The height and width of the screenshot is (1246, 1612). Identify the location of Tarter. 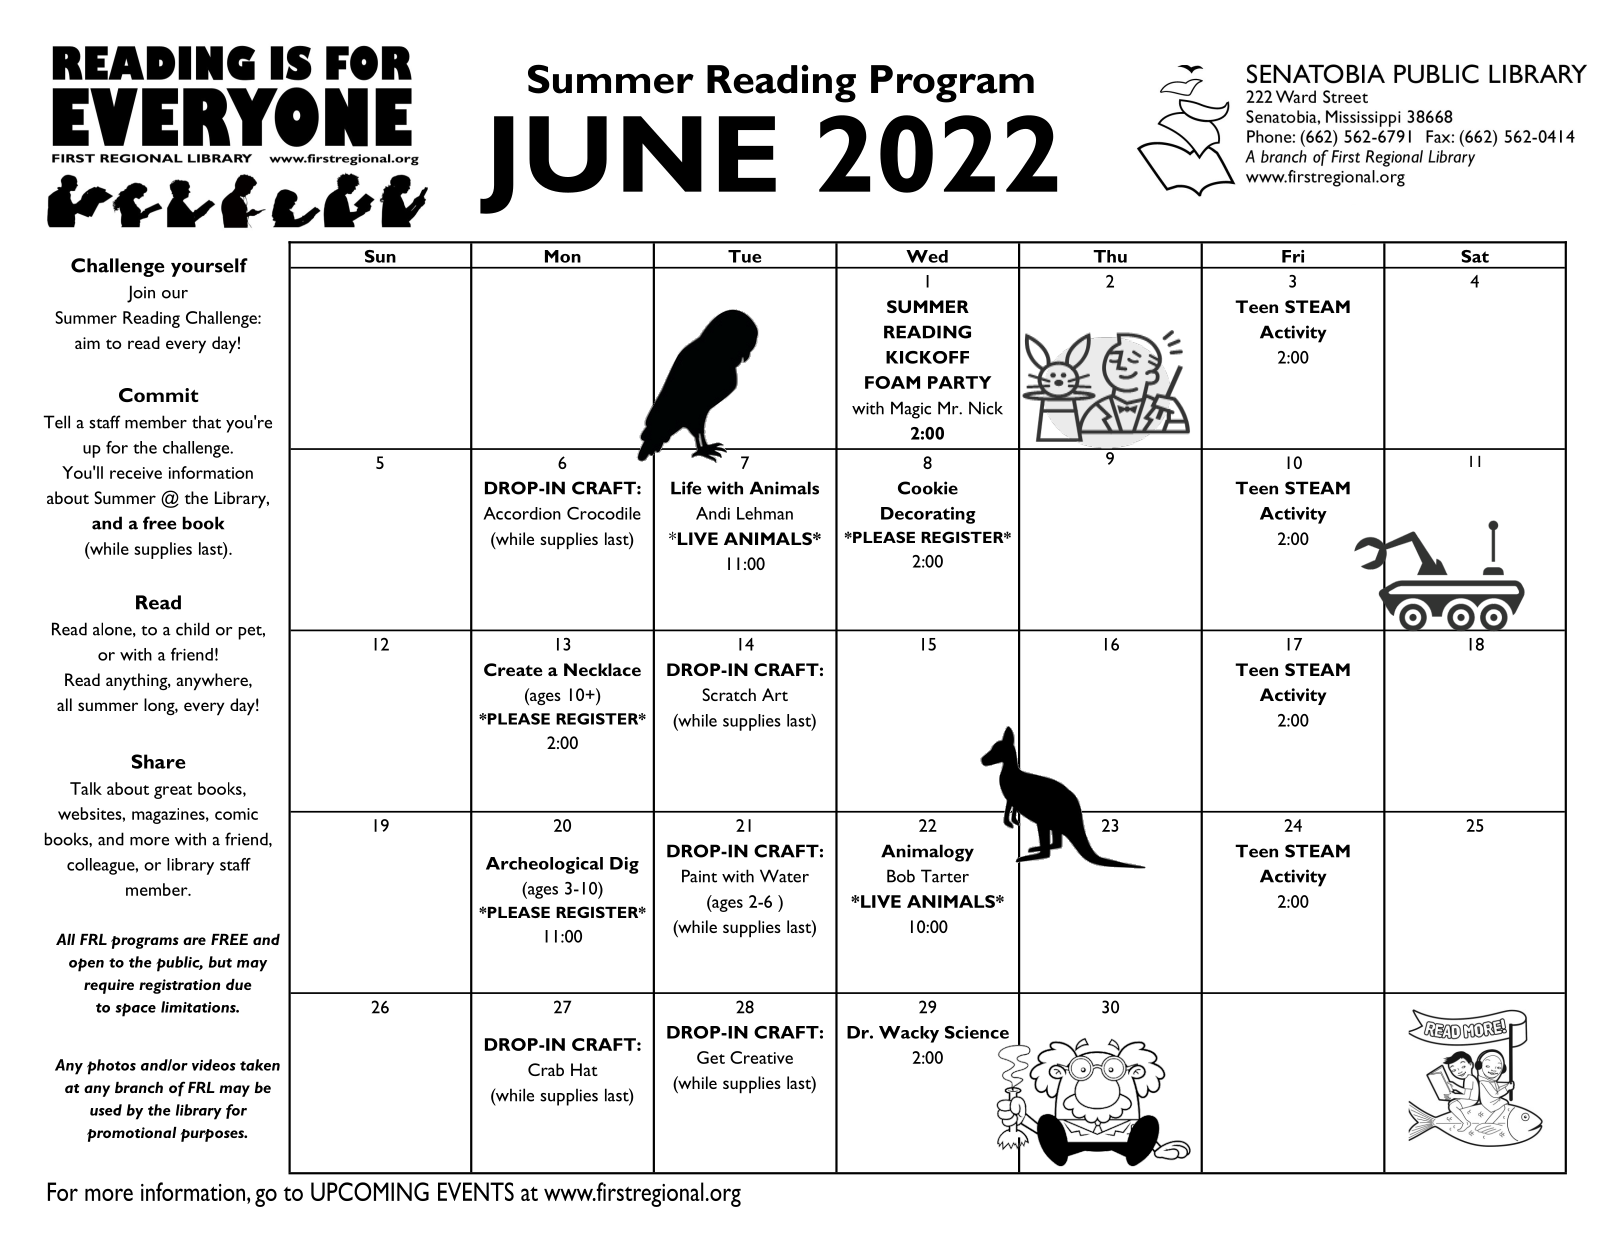
(945, 876).
